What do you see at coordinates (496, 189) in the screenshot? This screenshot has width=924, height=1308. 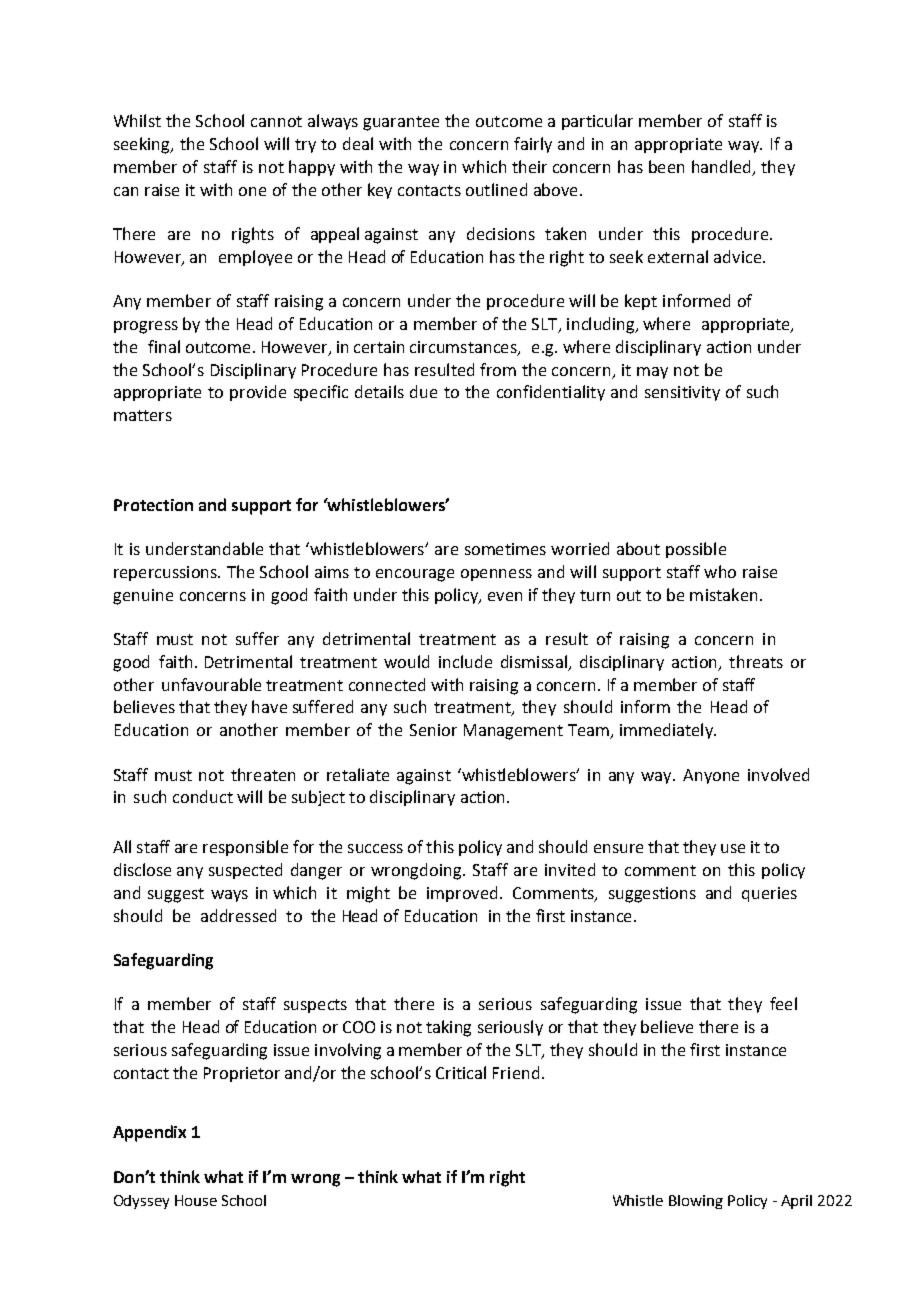 I see `outlined` at bounding box center [496, 189].
